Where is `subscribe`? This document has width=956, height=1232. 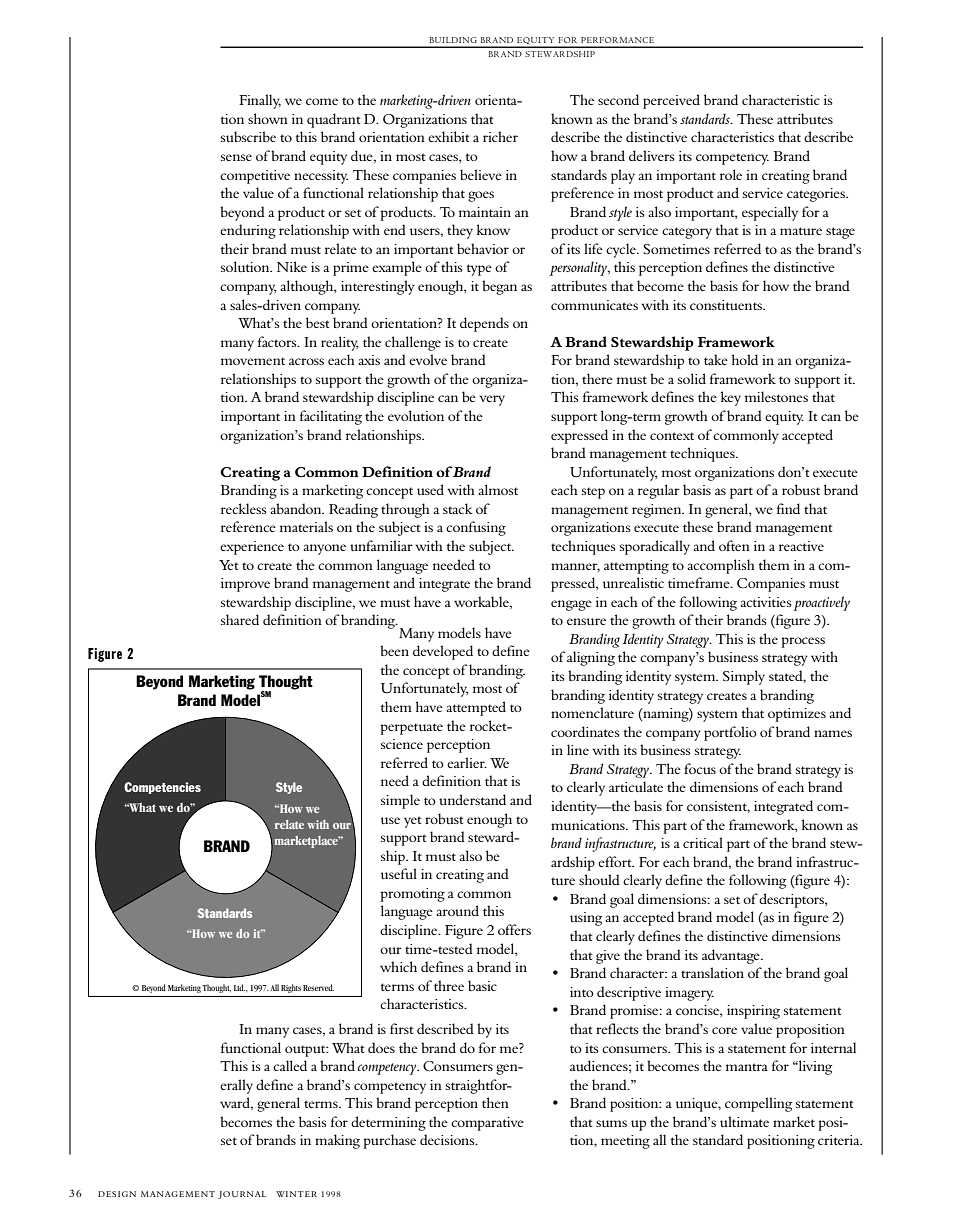
subscribe is located at coordinates (248, 136).
